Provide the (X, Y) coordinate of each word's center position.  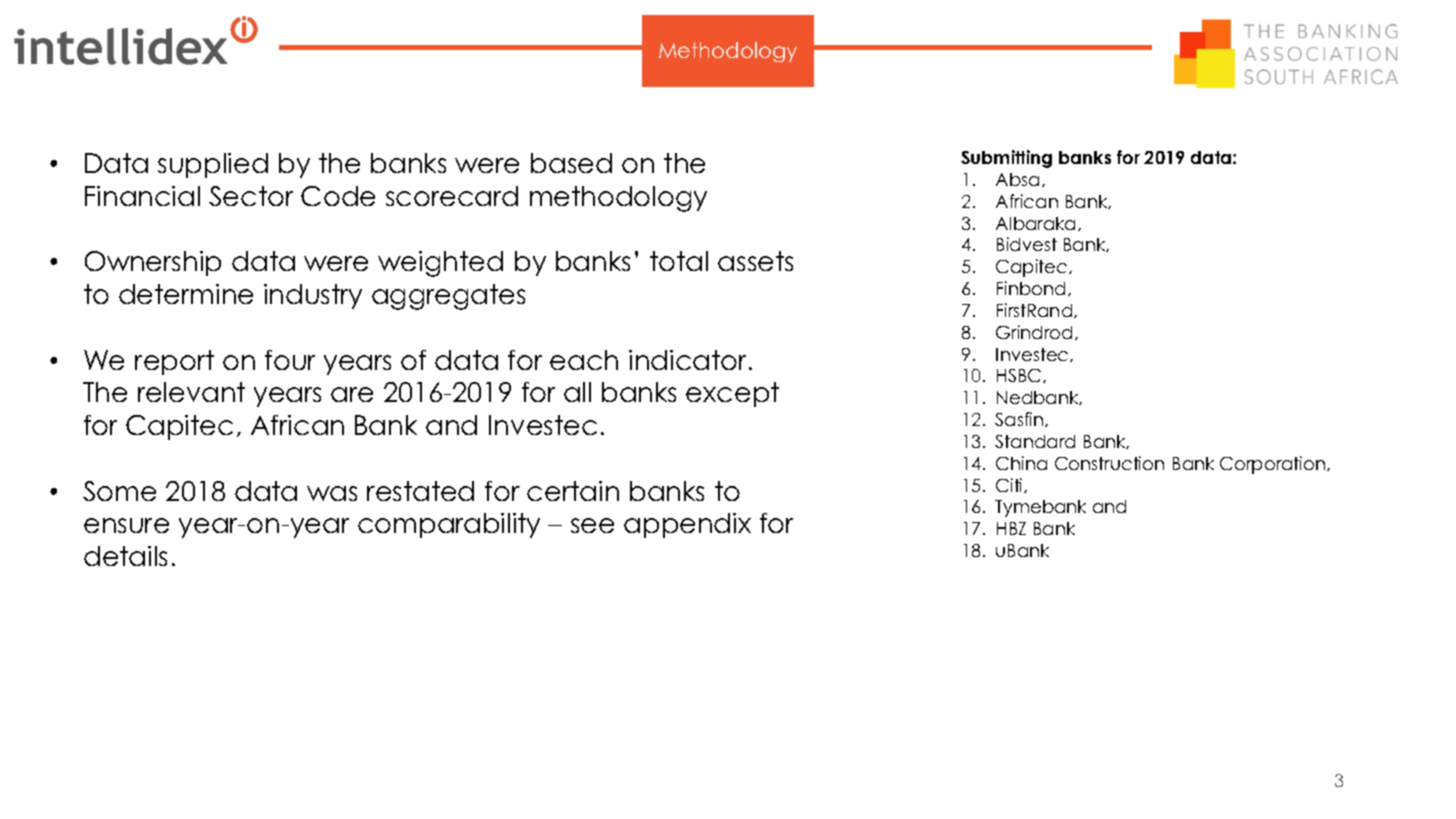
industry (313, 296)
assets (755, 261)
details (125, 556)
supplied (213, 165)
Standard (1035, 441)
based (571, 163)
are (352, 394)
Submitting (1006, 159)
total (679, 261)
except (732, 394)
